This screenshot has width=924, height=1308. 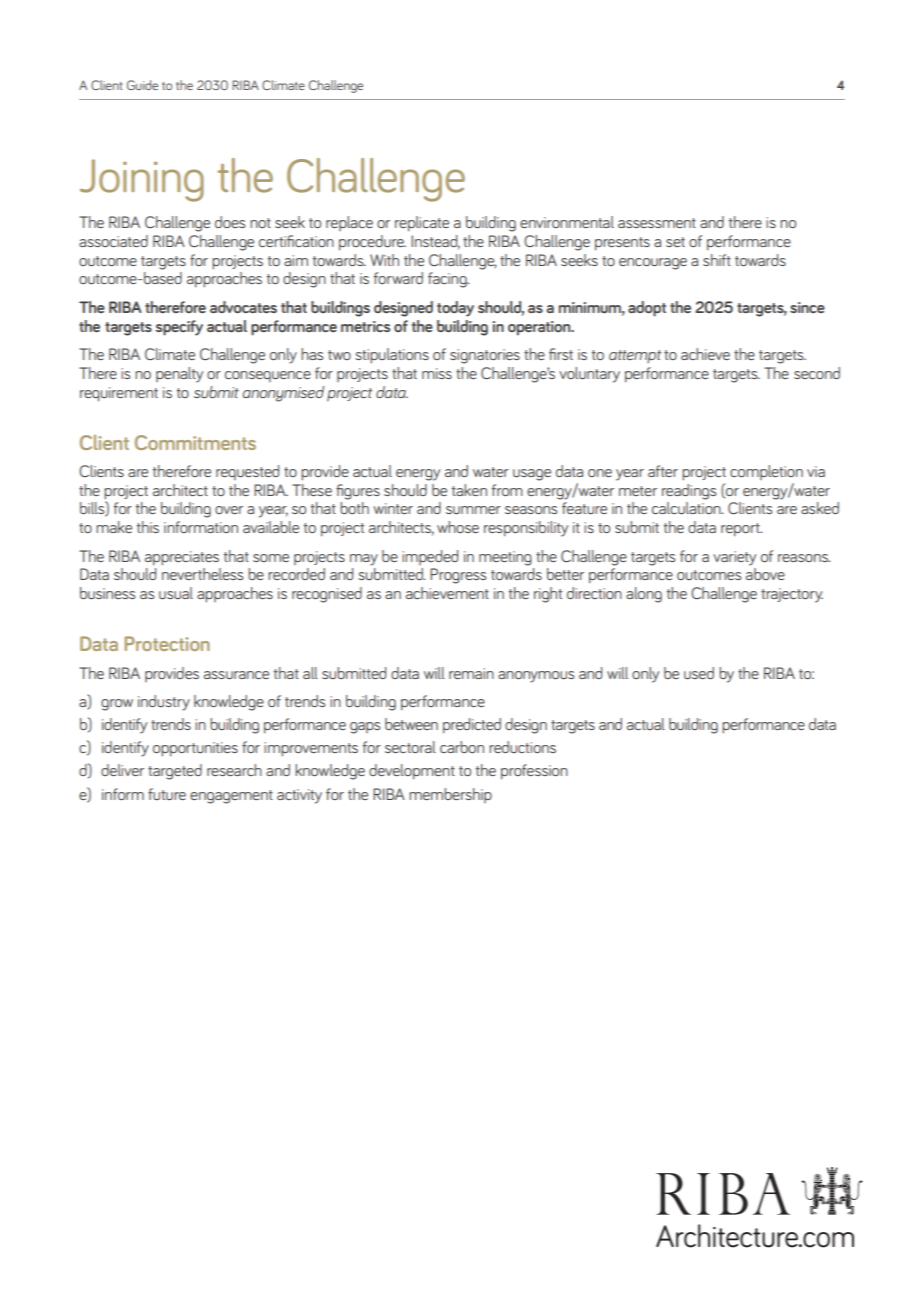 What do you see at coordinates (699, 673) in the screenshot?
I see `used` at bounding box center [699, 673].
